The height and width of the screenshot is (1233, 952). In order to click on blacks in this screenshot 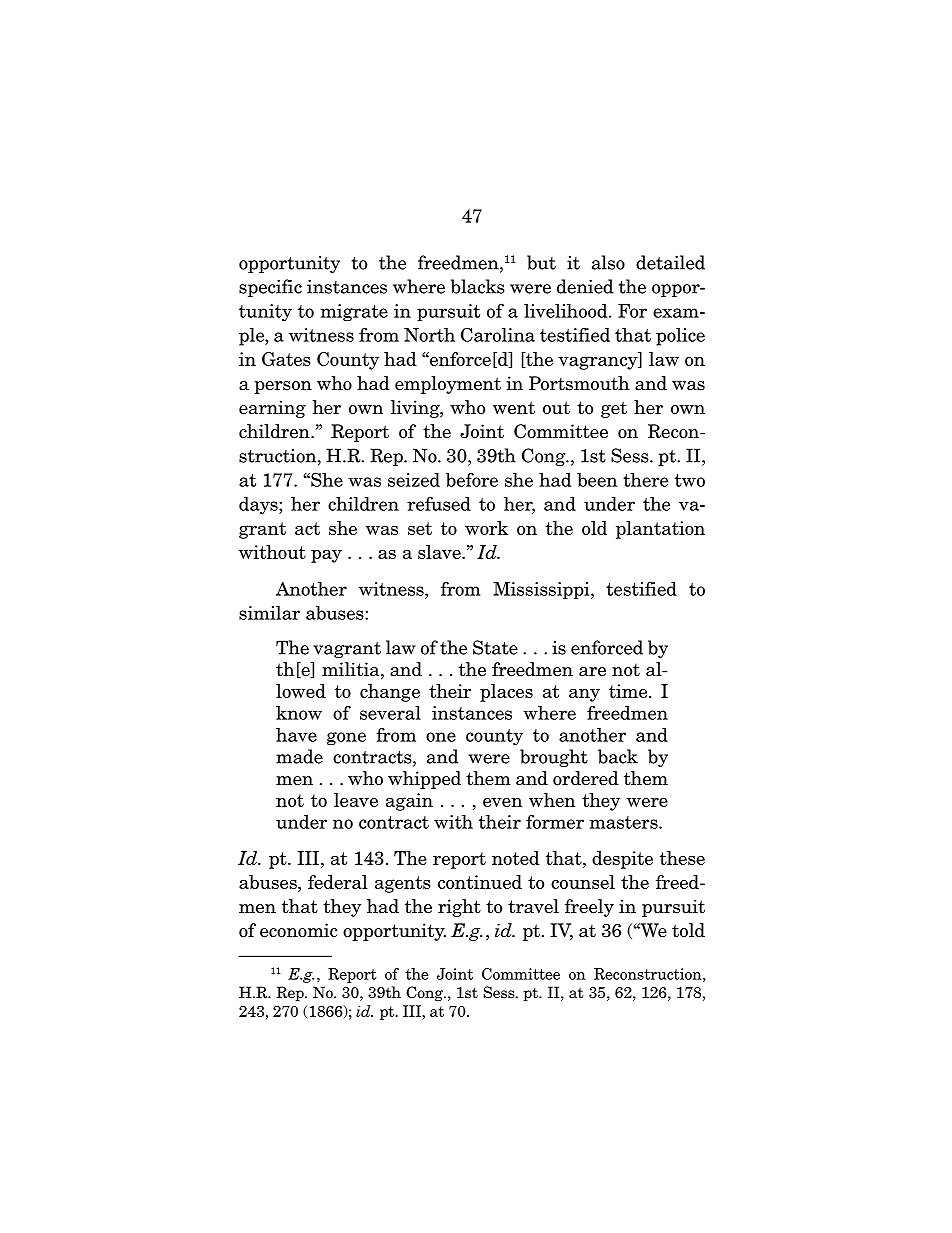, I will do `click(478, 286)`.
